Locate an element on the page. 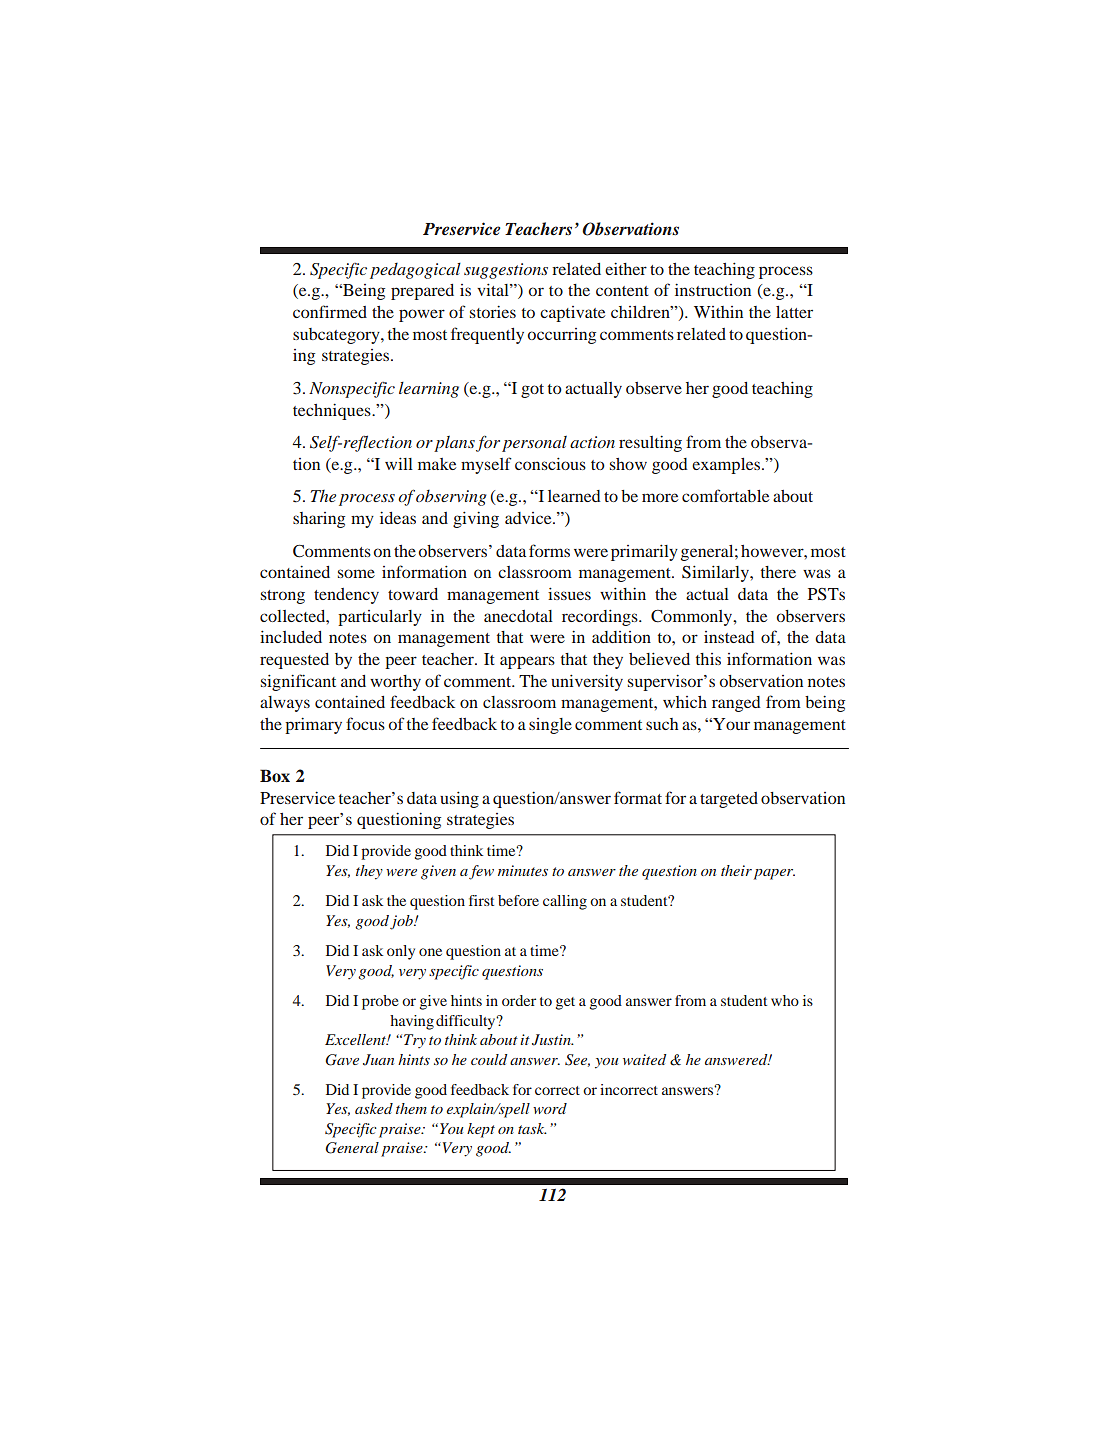 Image resolution: width=1106 pixels, height=1431 pixels. anecdotal is located at coordinates (518, 616).
